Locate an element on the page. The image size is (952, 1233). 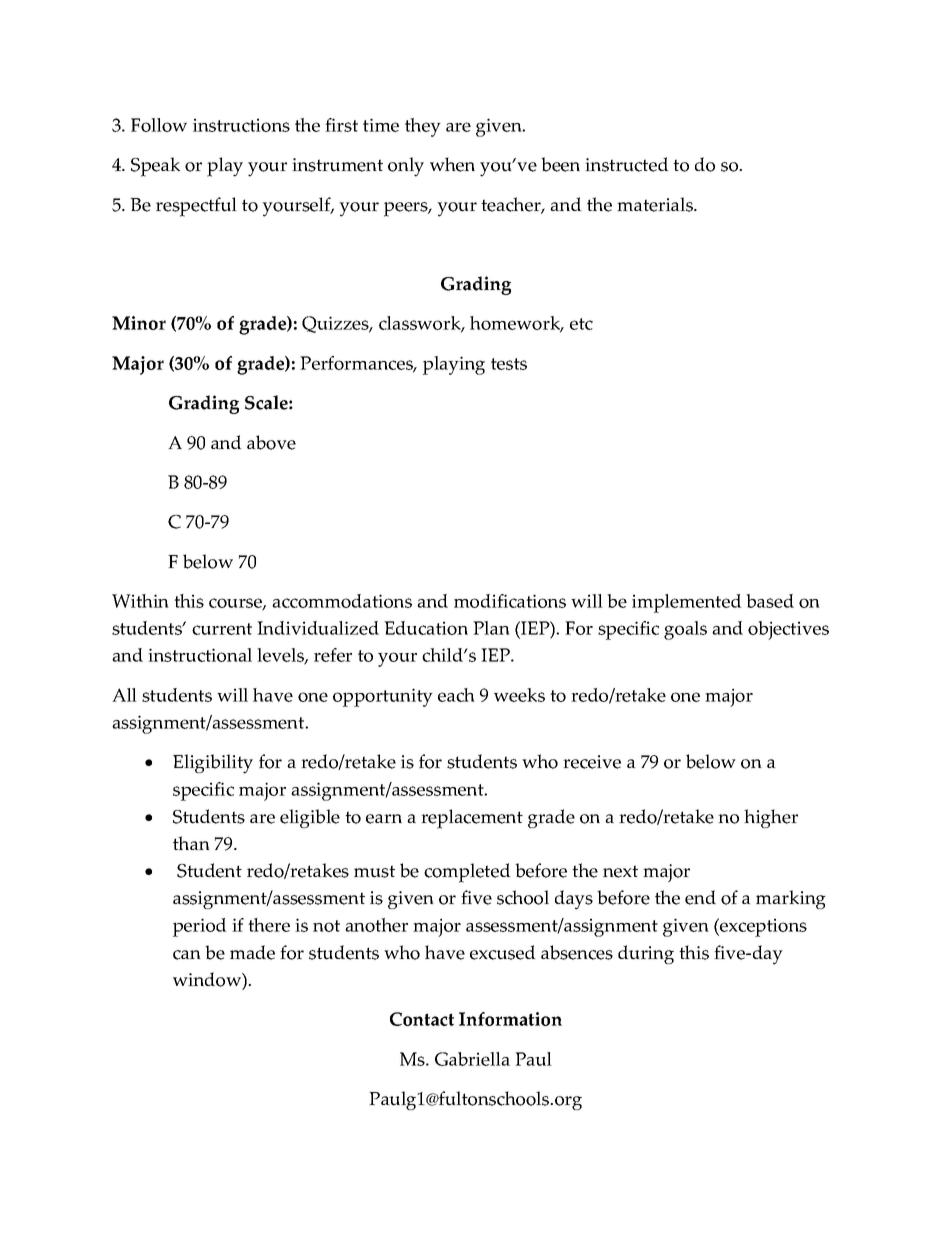
Contact is located at coordinates (422, 1019).
